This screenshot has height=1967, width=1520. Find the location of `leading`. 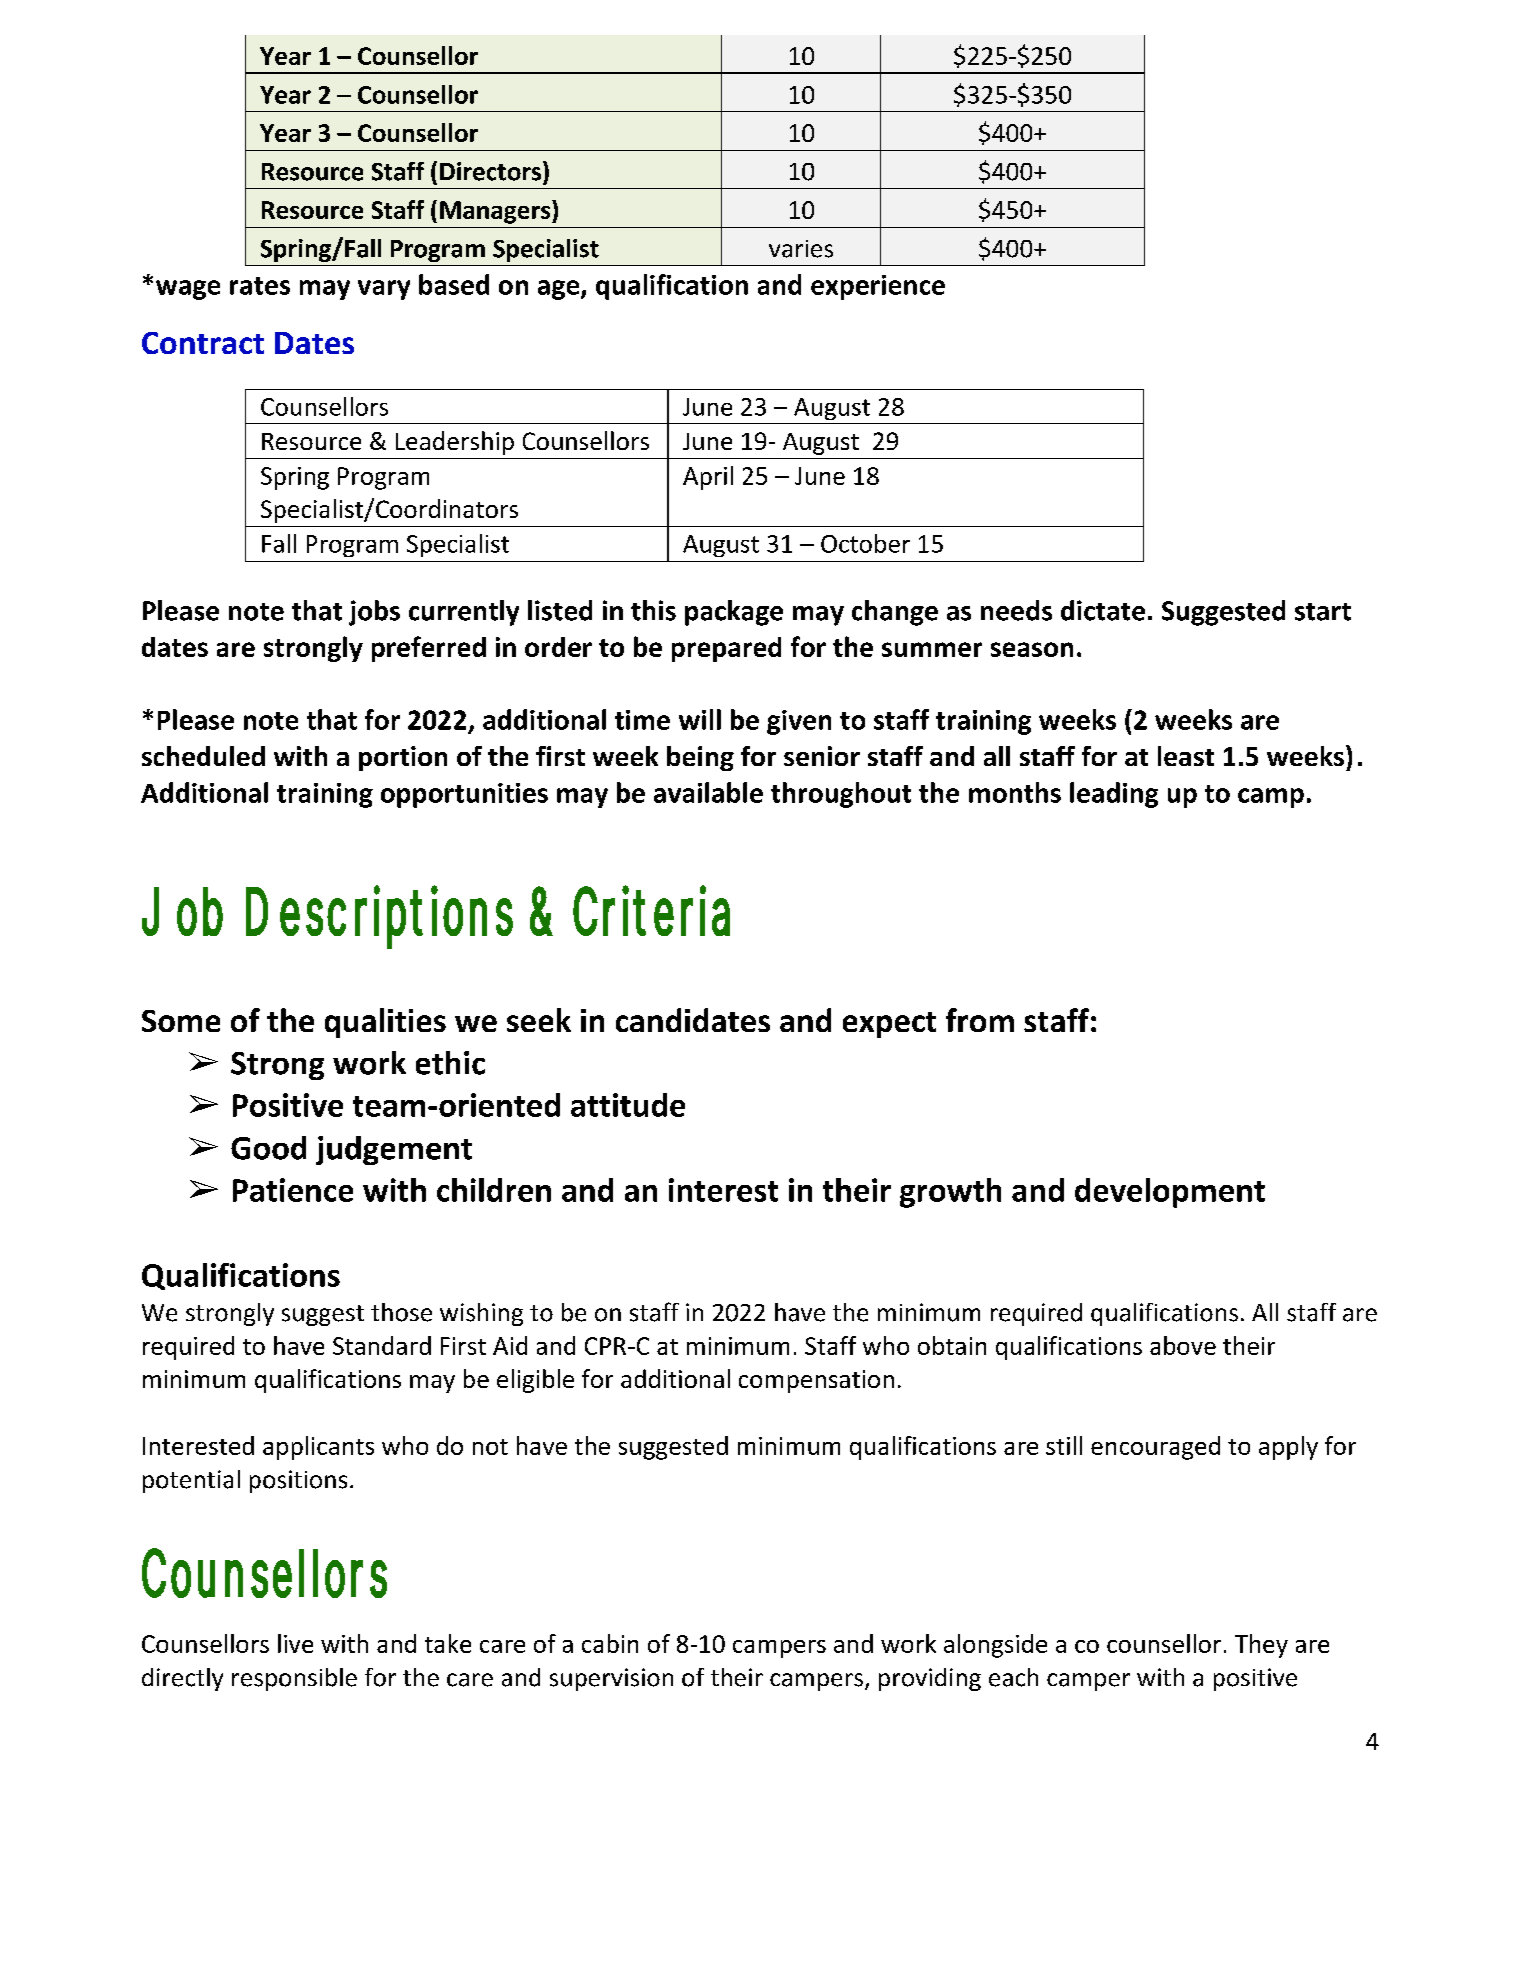

leading is located at coordinates (1114, 795).
